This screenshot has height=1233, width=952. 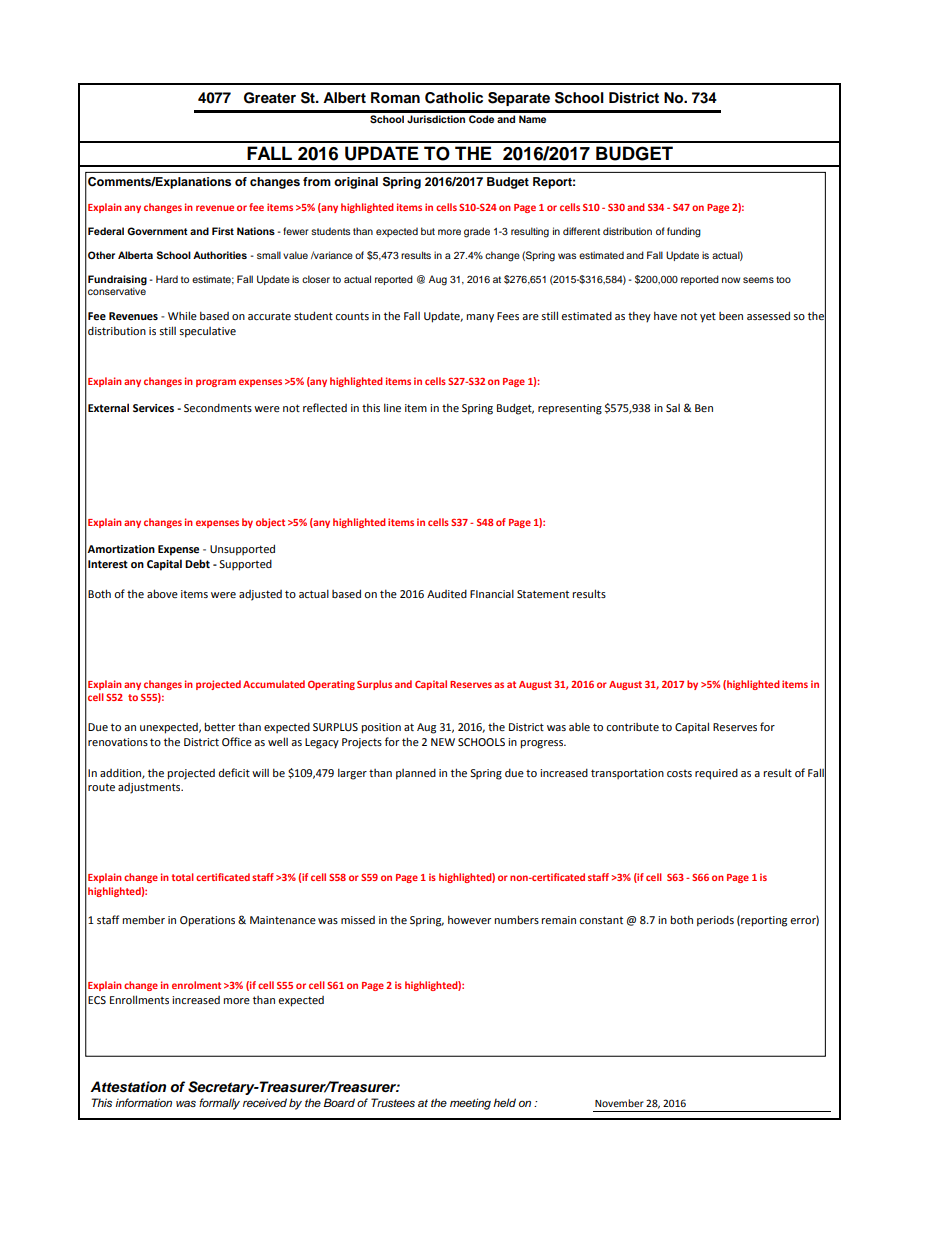 What do you see at coordinates (162, 593) in the screenshot?
I see `above` at bounding box center [162, 593].
